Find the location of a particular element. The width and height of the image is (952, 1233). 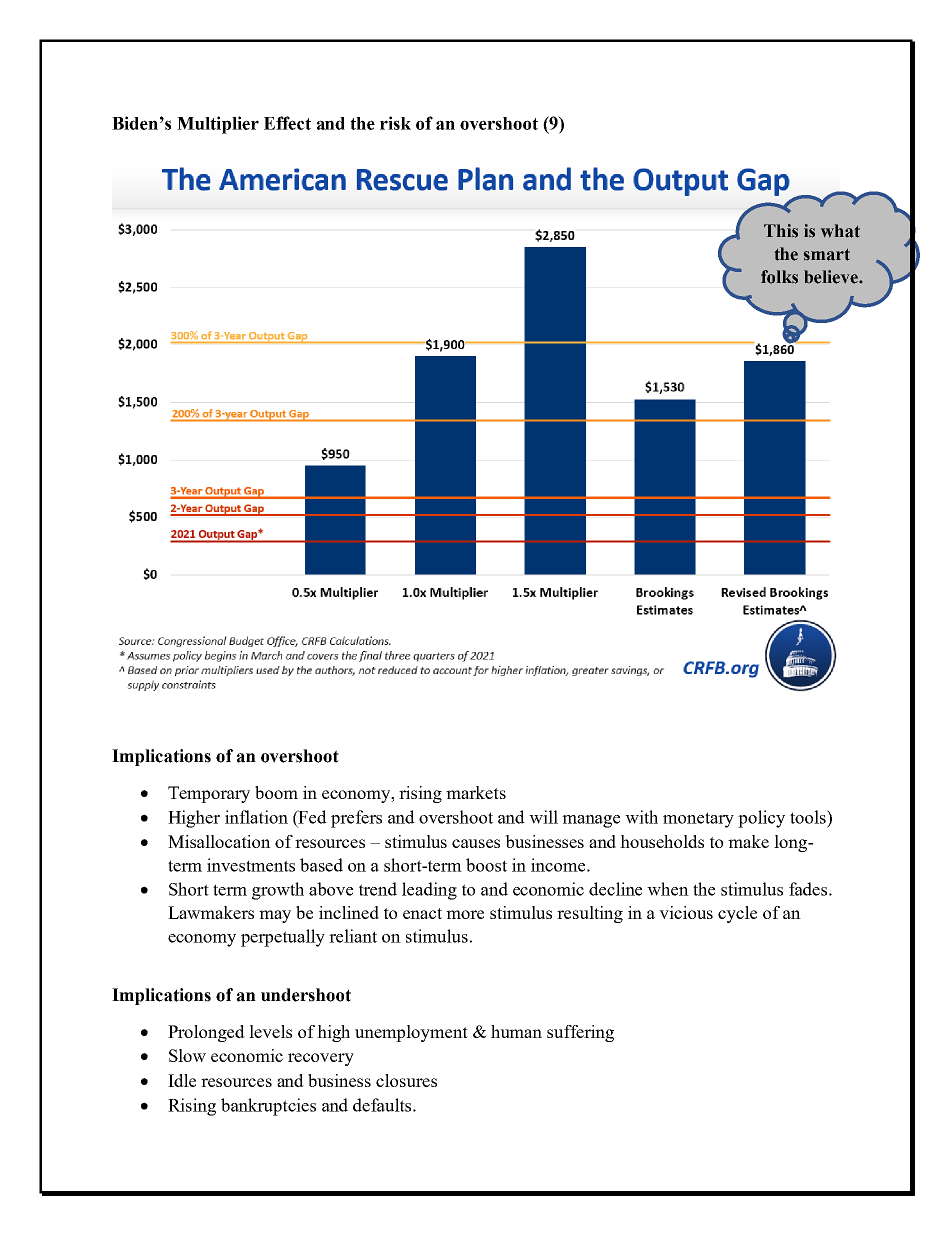

This is located at coordinates (781, 231).
